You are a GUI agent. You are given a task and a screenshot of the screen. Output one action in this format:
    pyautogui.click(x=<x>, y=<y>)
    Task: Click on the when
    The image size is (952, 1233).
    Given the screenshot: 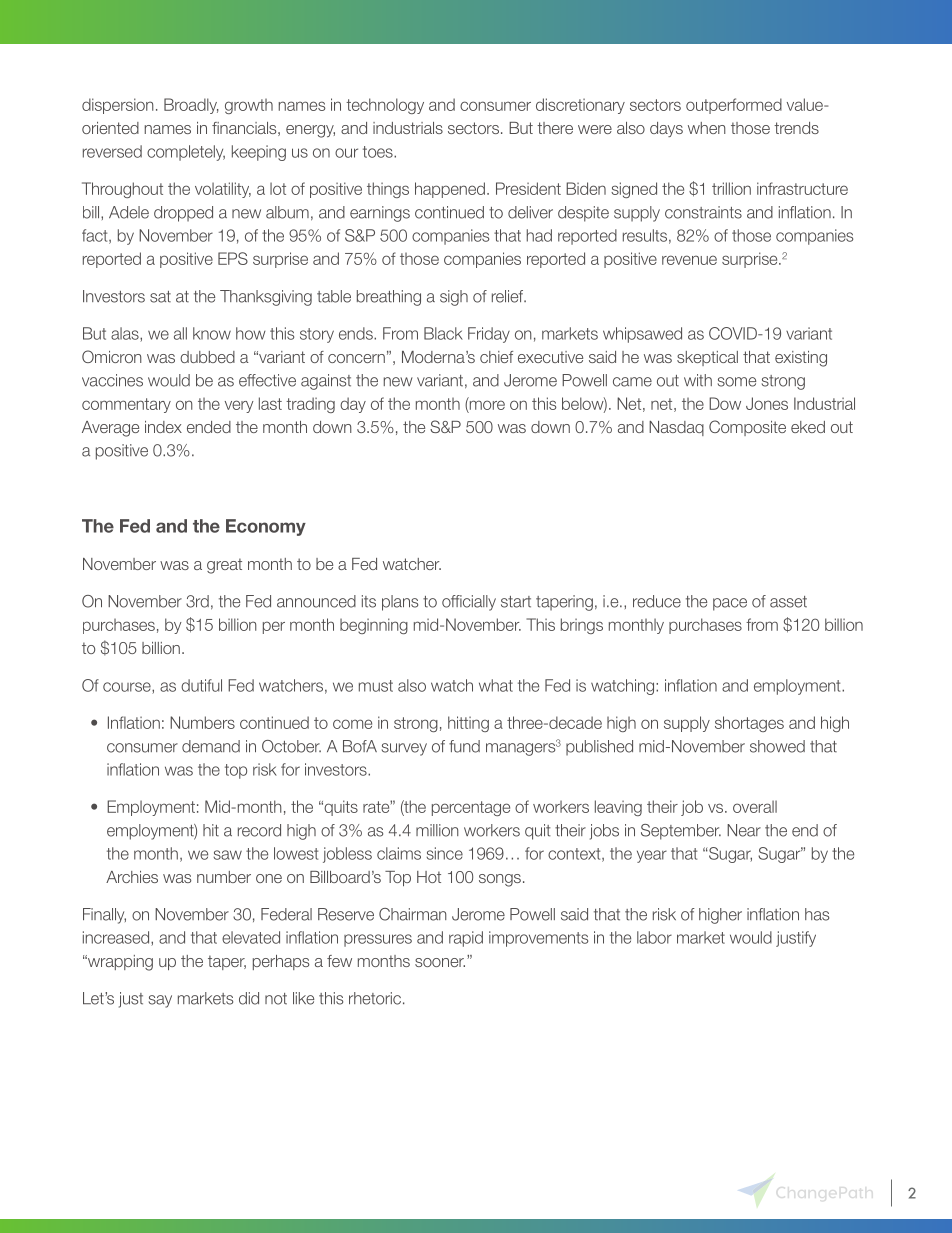 What is the action you would take?
    pyautogui.click(x=707, y=128)
